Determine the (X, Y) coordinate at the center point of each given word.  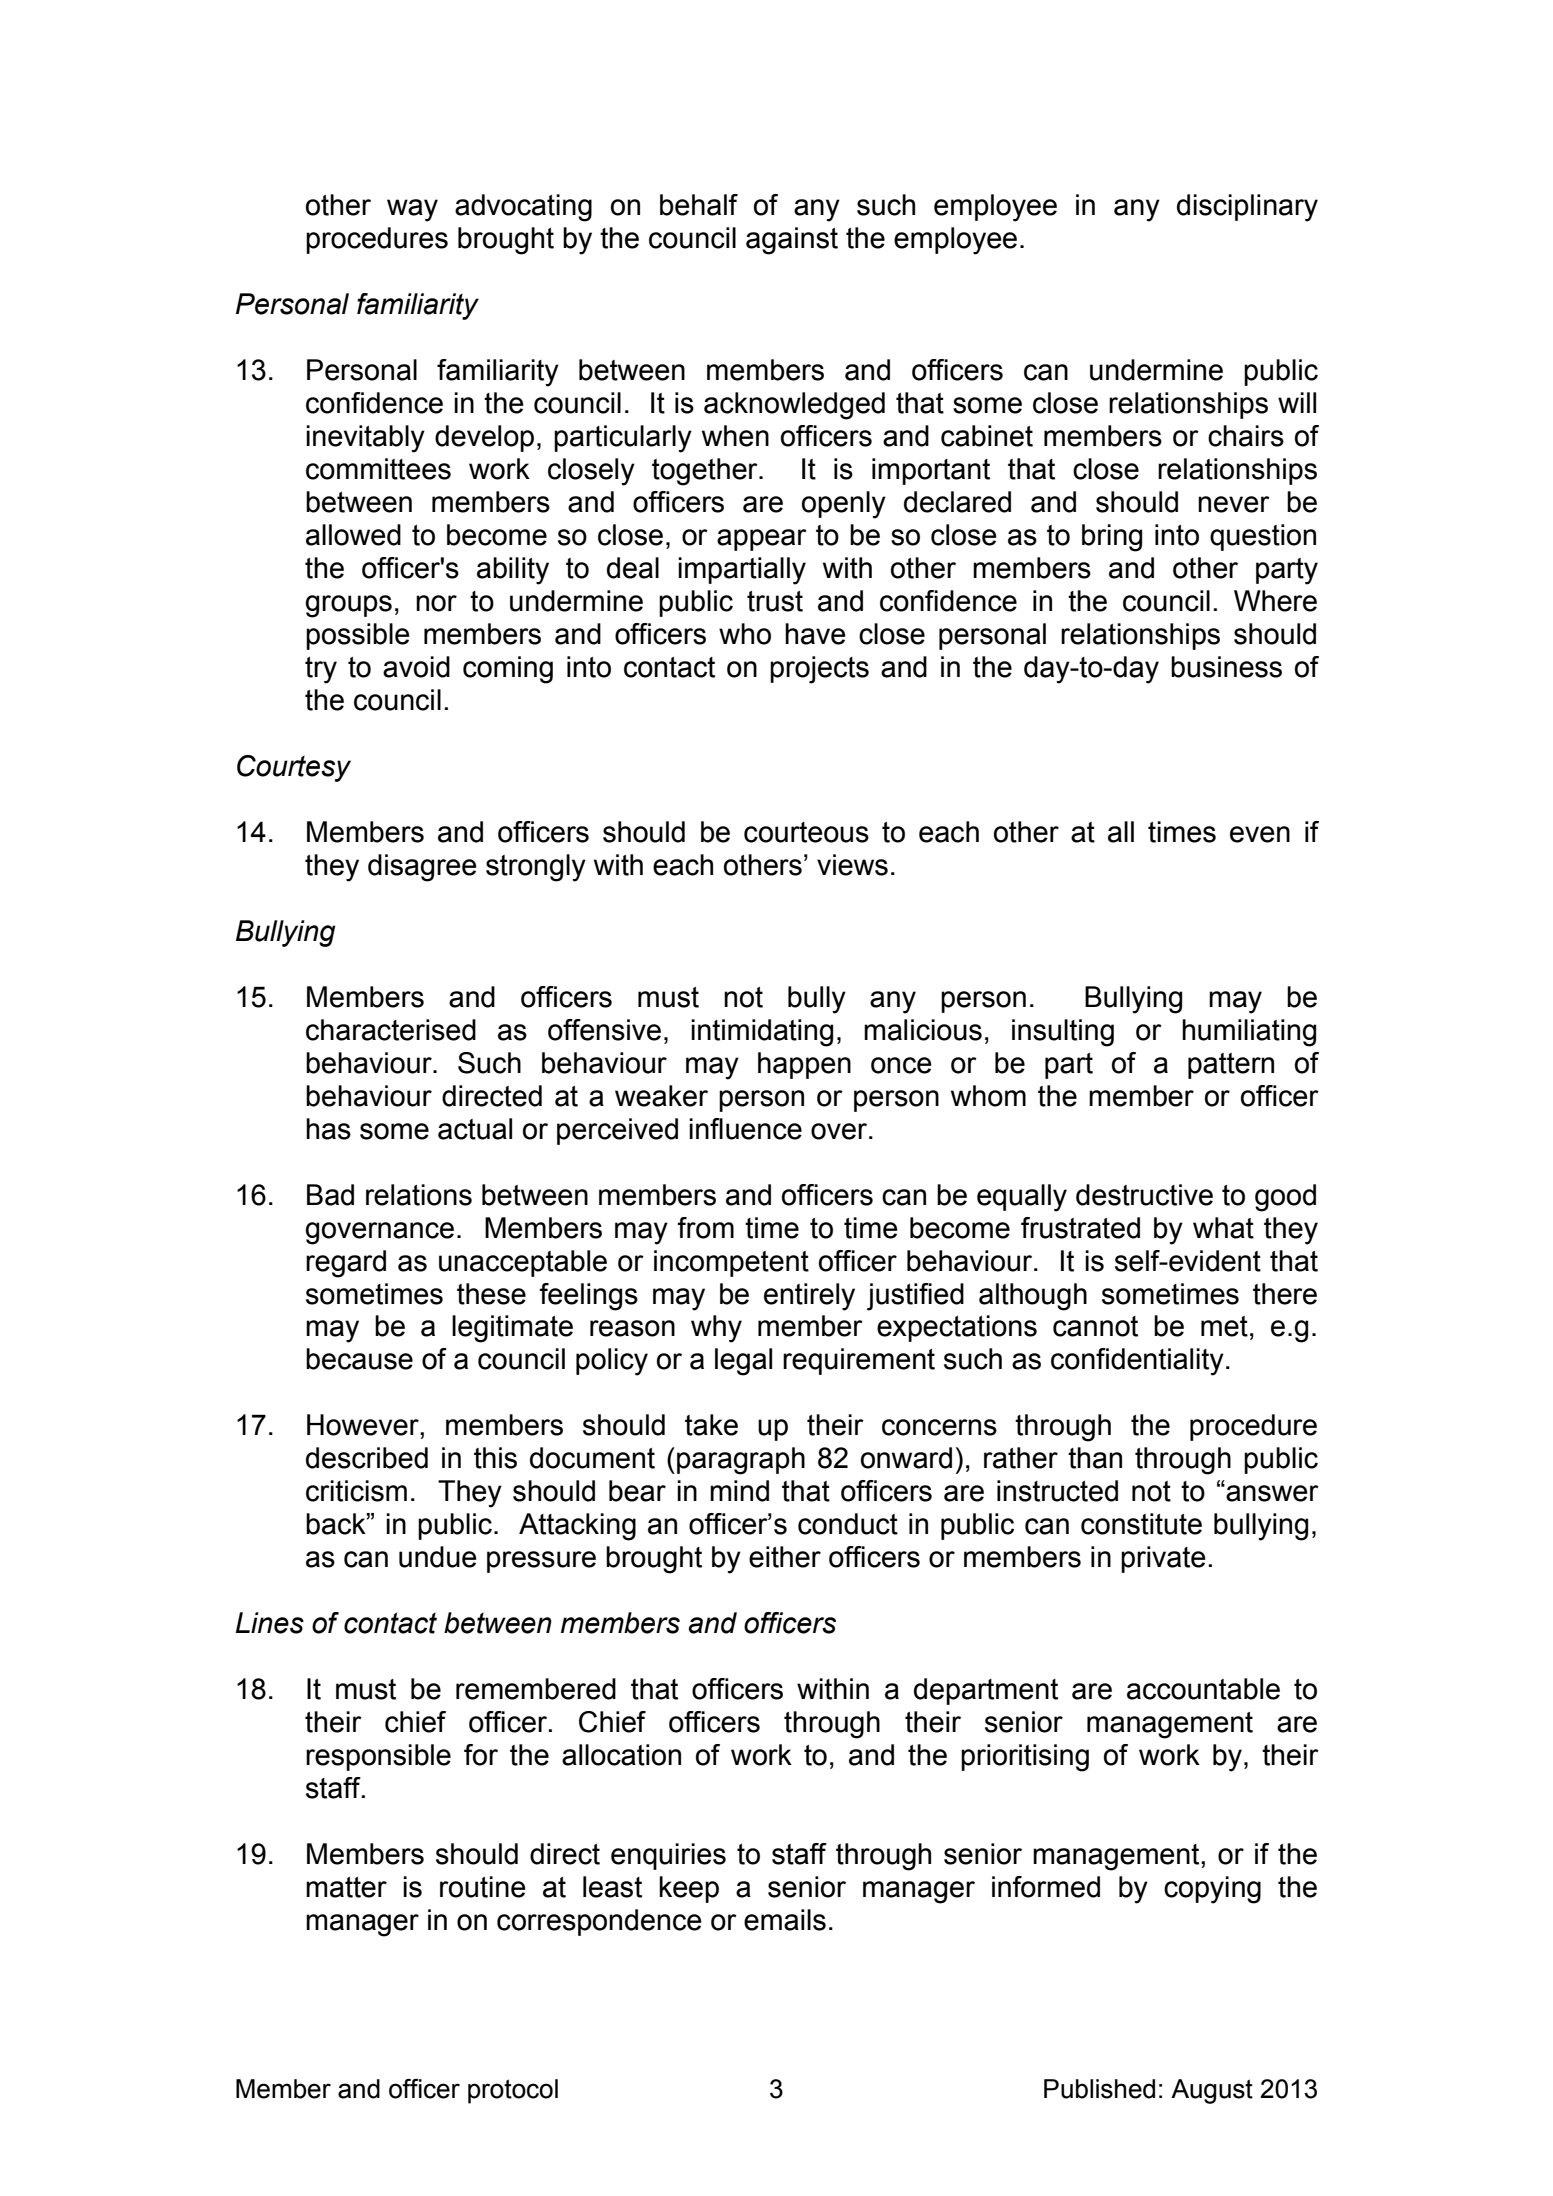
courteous (806, 832)
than (1095, 1458)
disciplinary (1247, 208)
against (792, 241)
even (1260, 834)
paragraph (741, 1461)
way (412, 210)
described (367, 1458)
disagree (422, 868)
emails (785, 1920)
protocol (513, 2091)
